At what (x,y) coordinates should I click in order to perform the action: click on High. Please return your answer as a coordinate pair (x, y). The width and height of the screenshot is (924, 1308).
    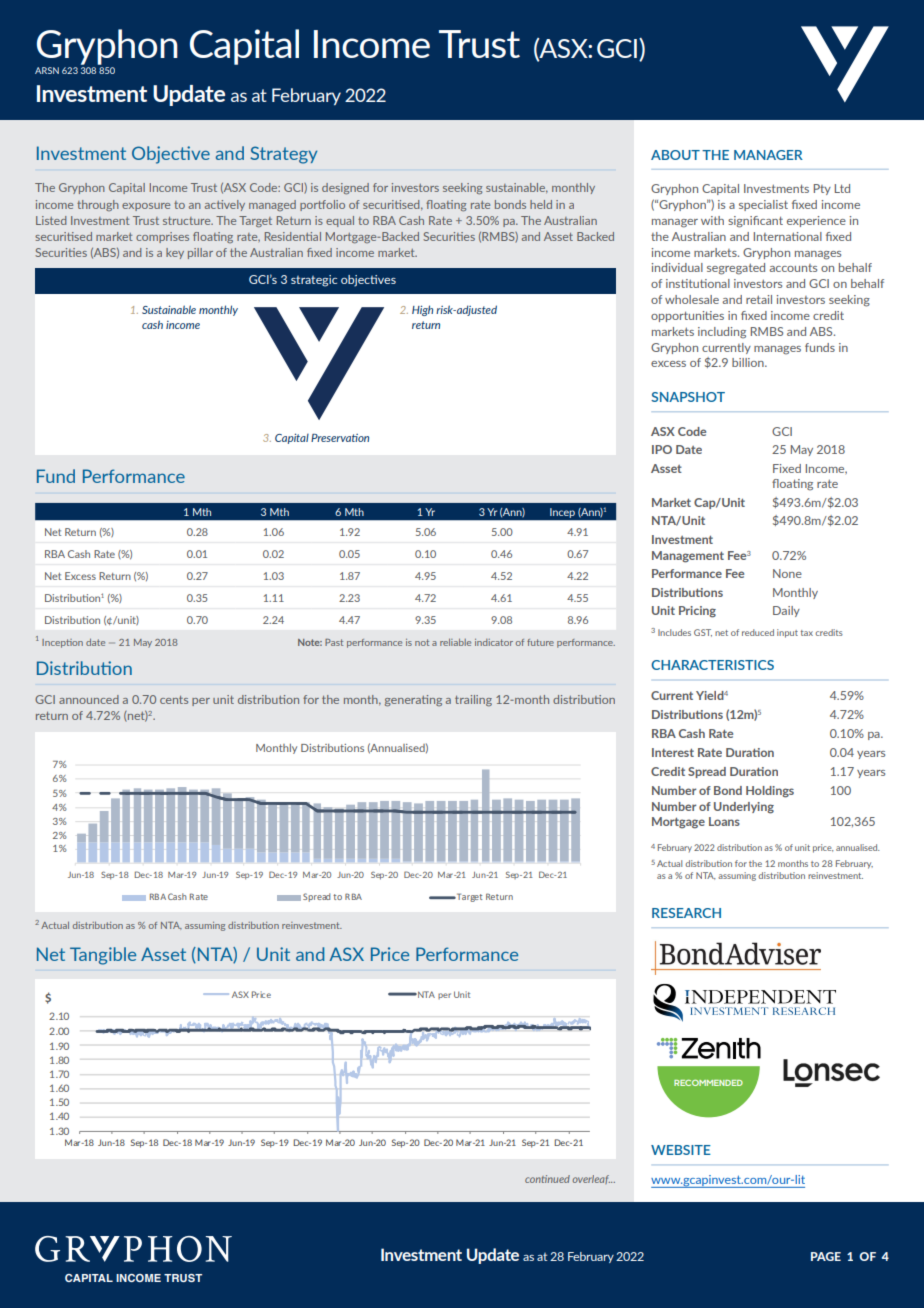
    Looking at the image, I should click on (422, 310).
